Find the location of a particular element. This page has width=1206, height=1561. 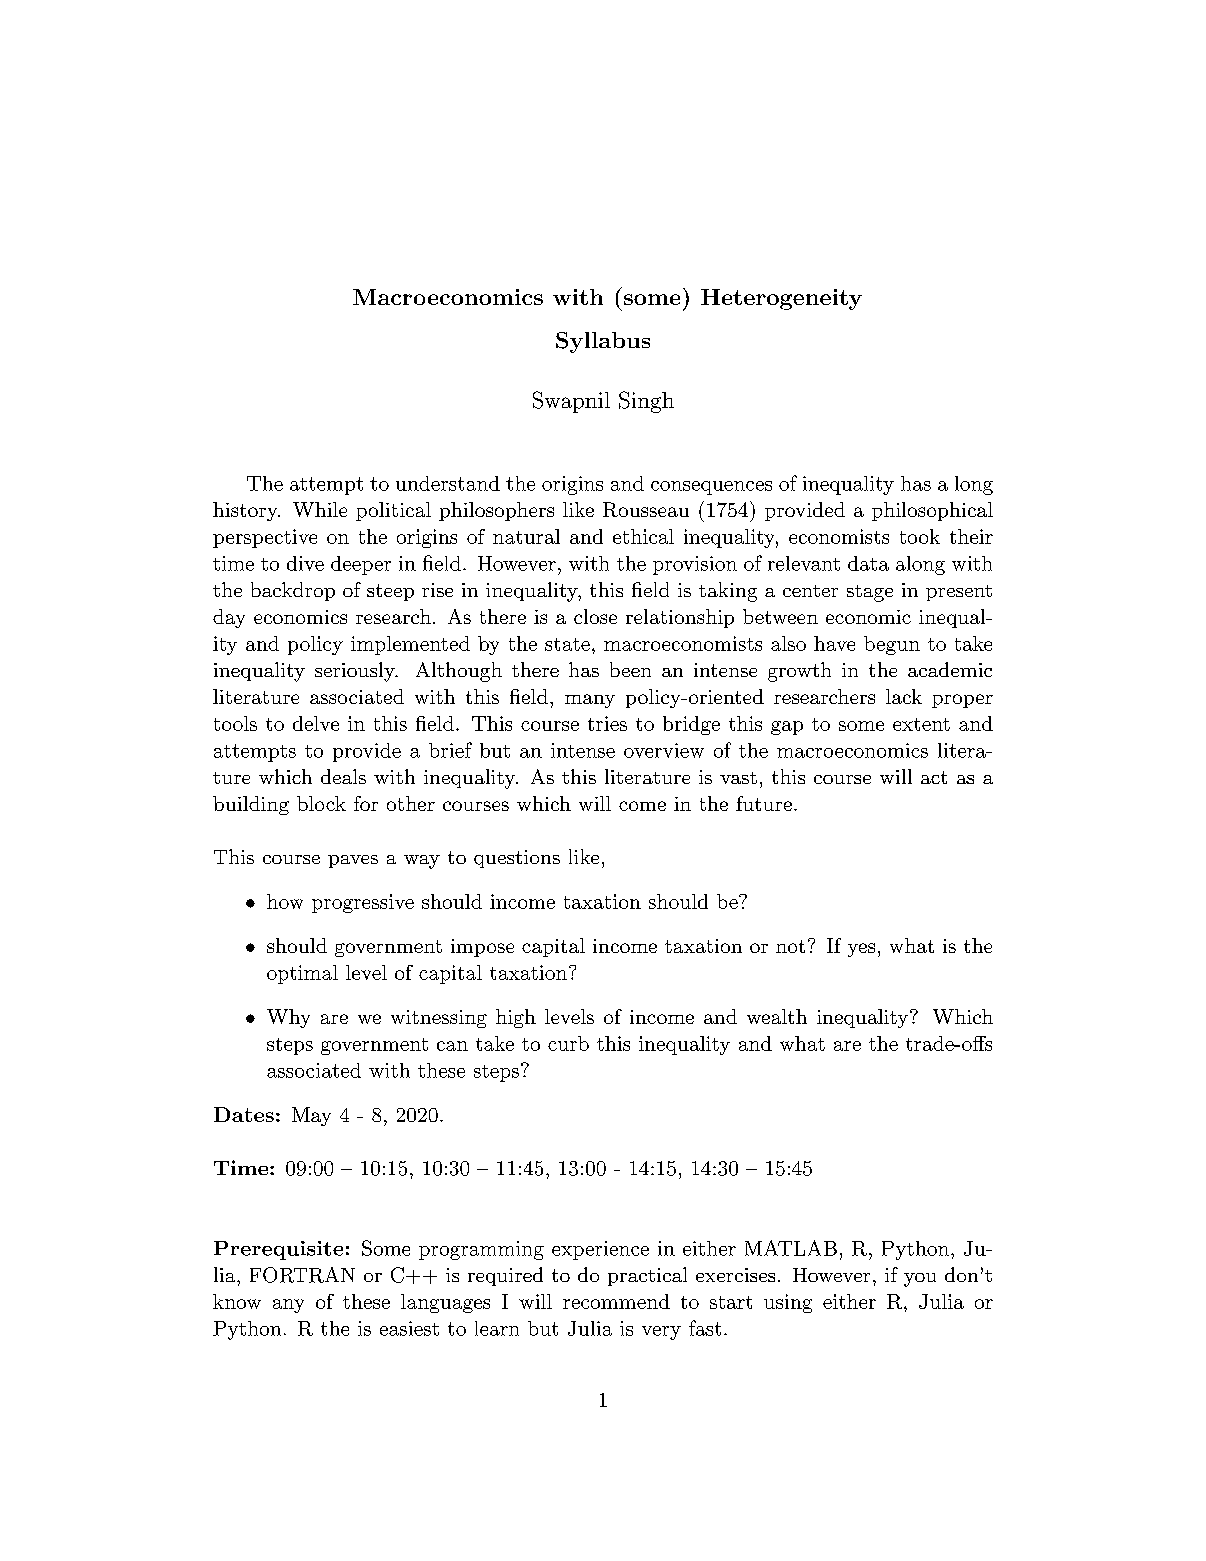

questions is located at coordinates (517, 859).
